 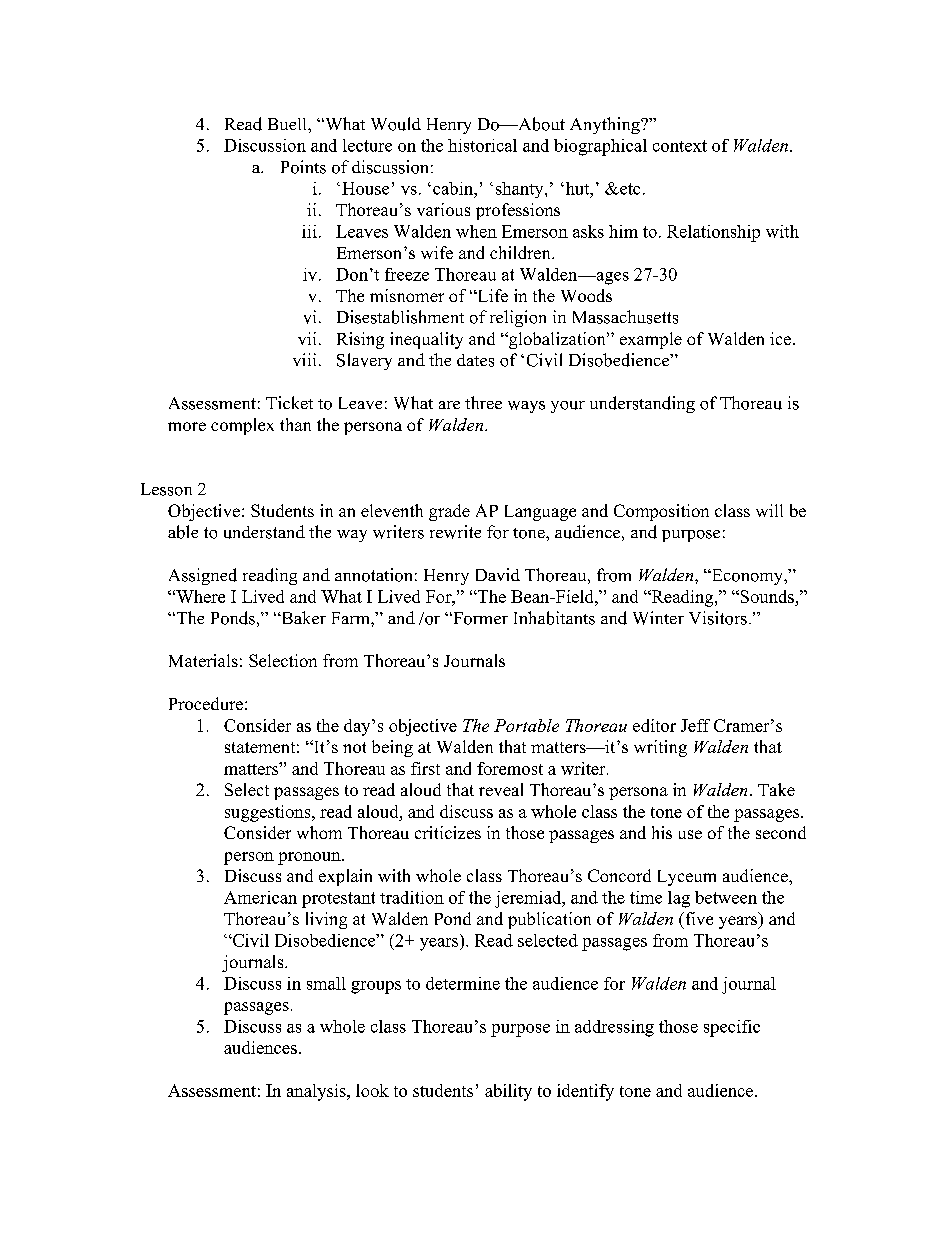 I want to click on analysis, so click(x=317, y=1092).
